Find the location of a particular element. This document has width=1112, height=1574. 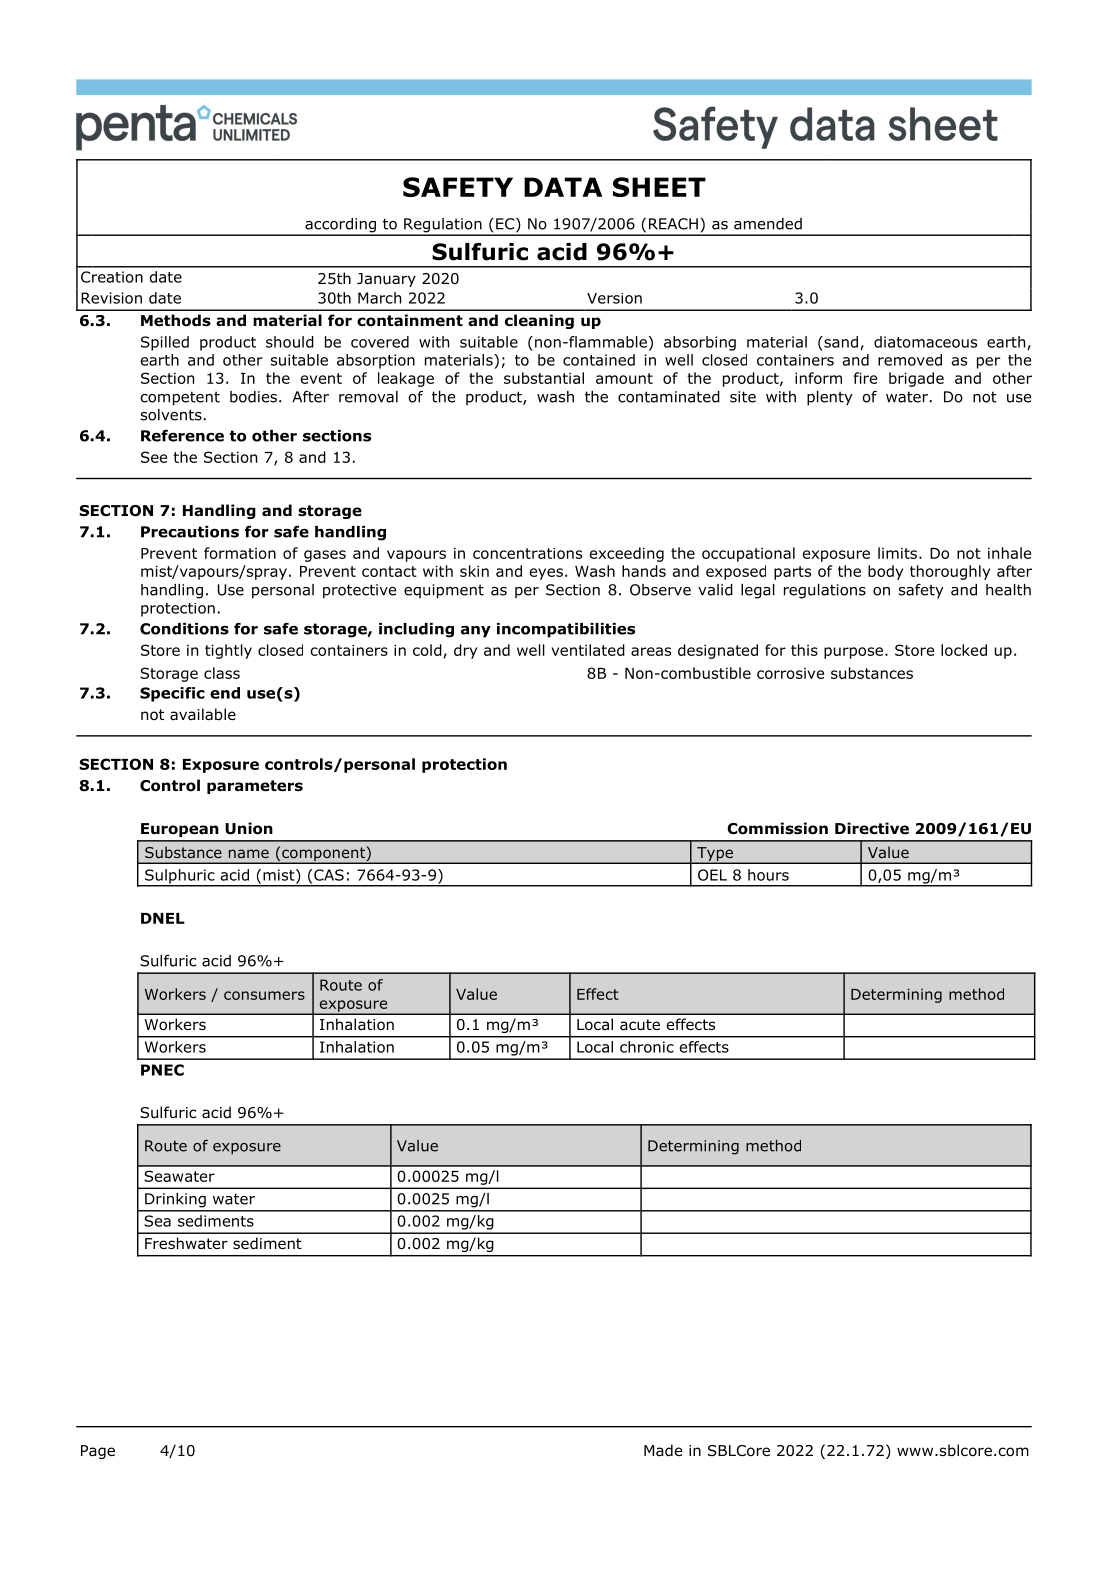

Creation is located at coordinates (112, 277).
